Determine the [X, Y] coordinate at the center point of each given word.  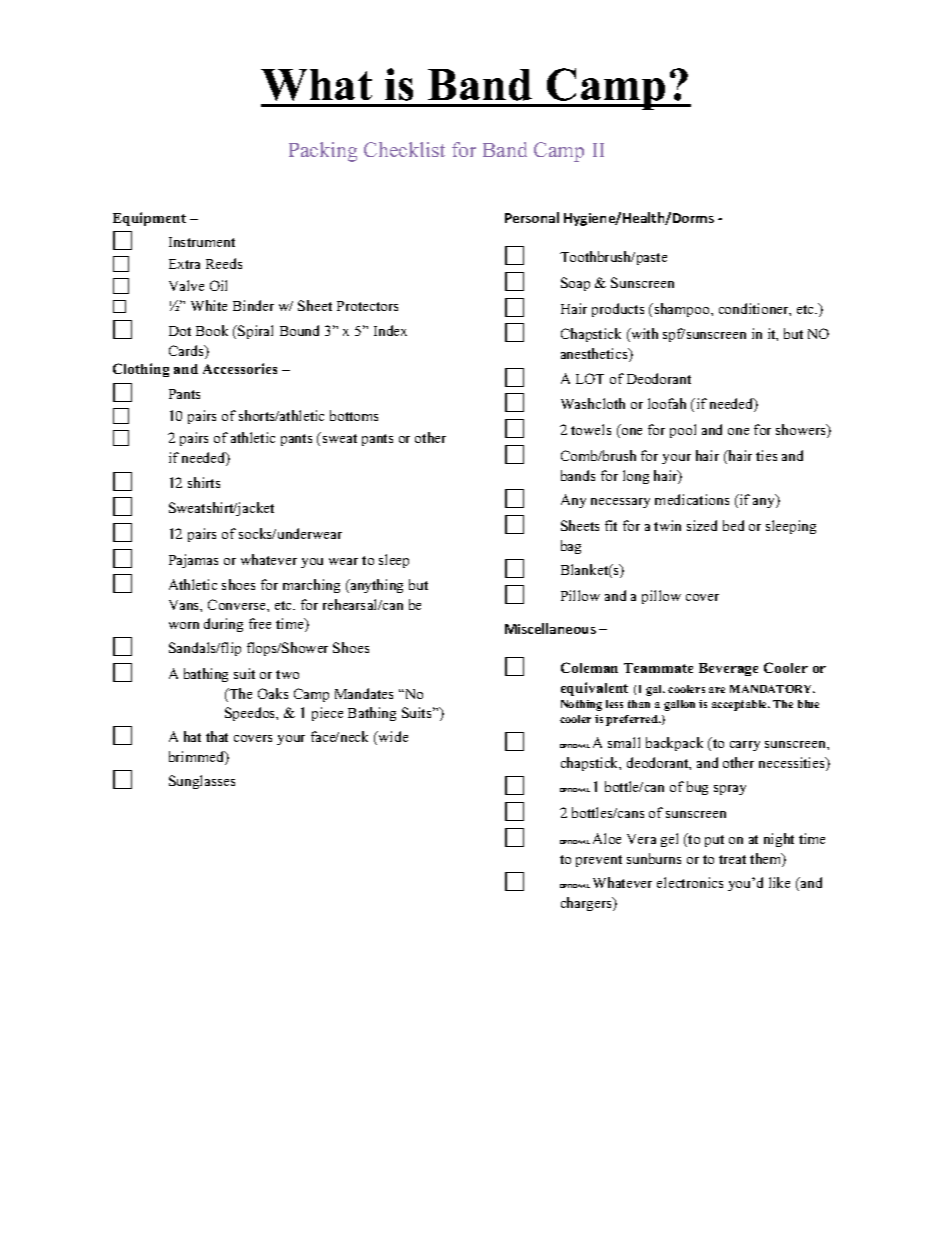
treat [732, 859]
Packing [323, 152]
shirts [204, 482]
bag [571, 547]
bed [733, 525]
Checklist [404, 149]
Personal [532, 217]
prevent [599, 861]
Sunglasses [202, 782]
